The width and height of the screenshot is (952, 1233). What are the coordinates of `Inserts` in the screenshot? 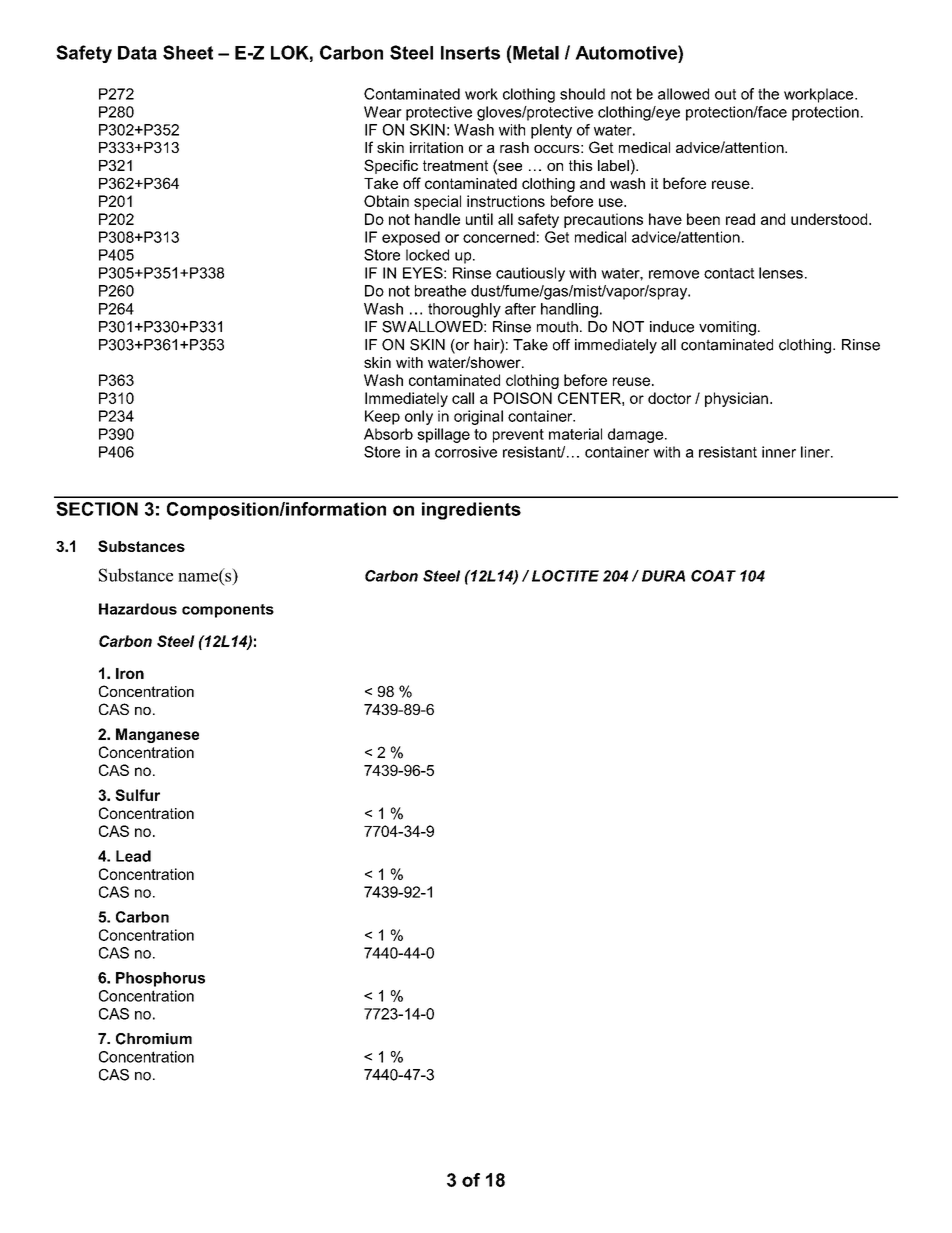 It's located at (470, 53).
